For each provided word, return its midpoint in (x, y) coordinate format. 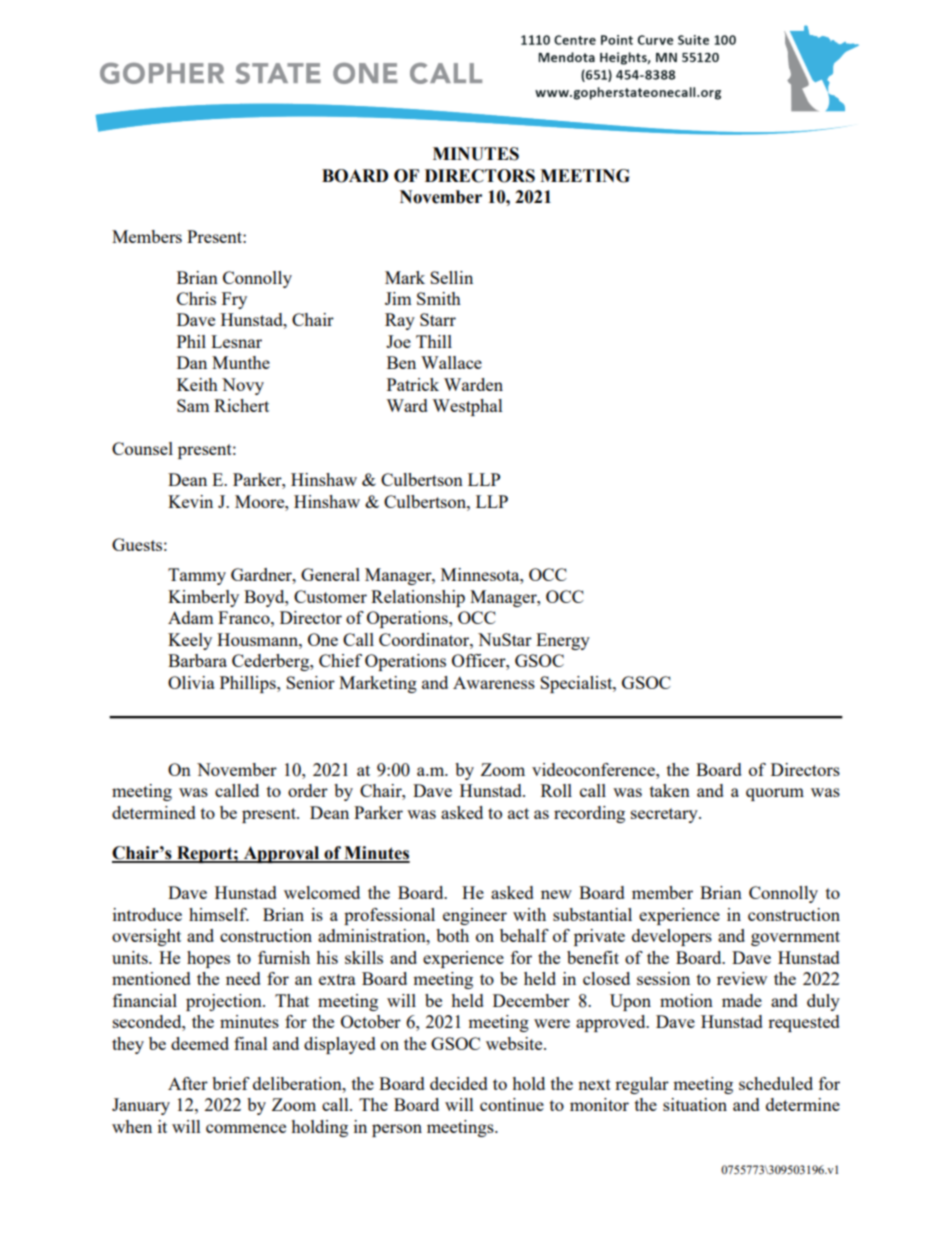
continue (512, 1104)
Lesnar (236, 341)
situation (695, 1104)
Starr (438, 319)
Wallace (451, 362)
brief (231, 1083)
